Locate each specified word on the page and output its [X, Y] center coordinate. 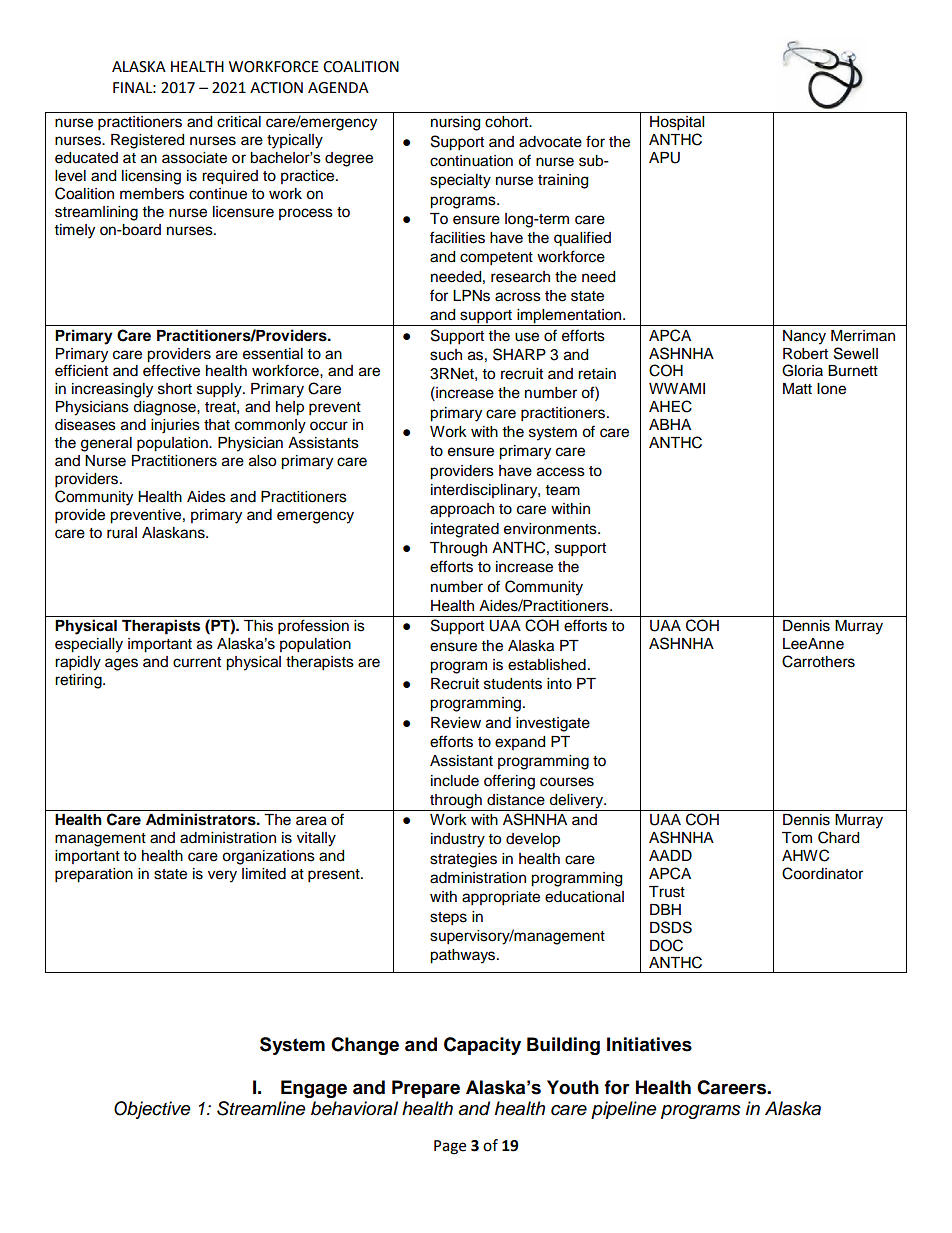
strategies [463, 860]
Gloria [802, 370]
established [547, 665]
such [446, 355]
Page [450, 1147]
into [559, 684]
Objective [152, 1110]
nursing [455, 123]
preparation [94, 875]
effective [171, 370]
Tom [797, 838]
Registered [147, 141]
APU [664, 158]
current [197, 662]
